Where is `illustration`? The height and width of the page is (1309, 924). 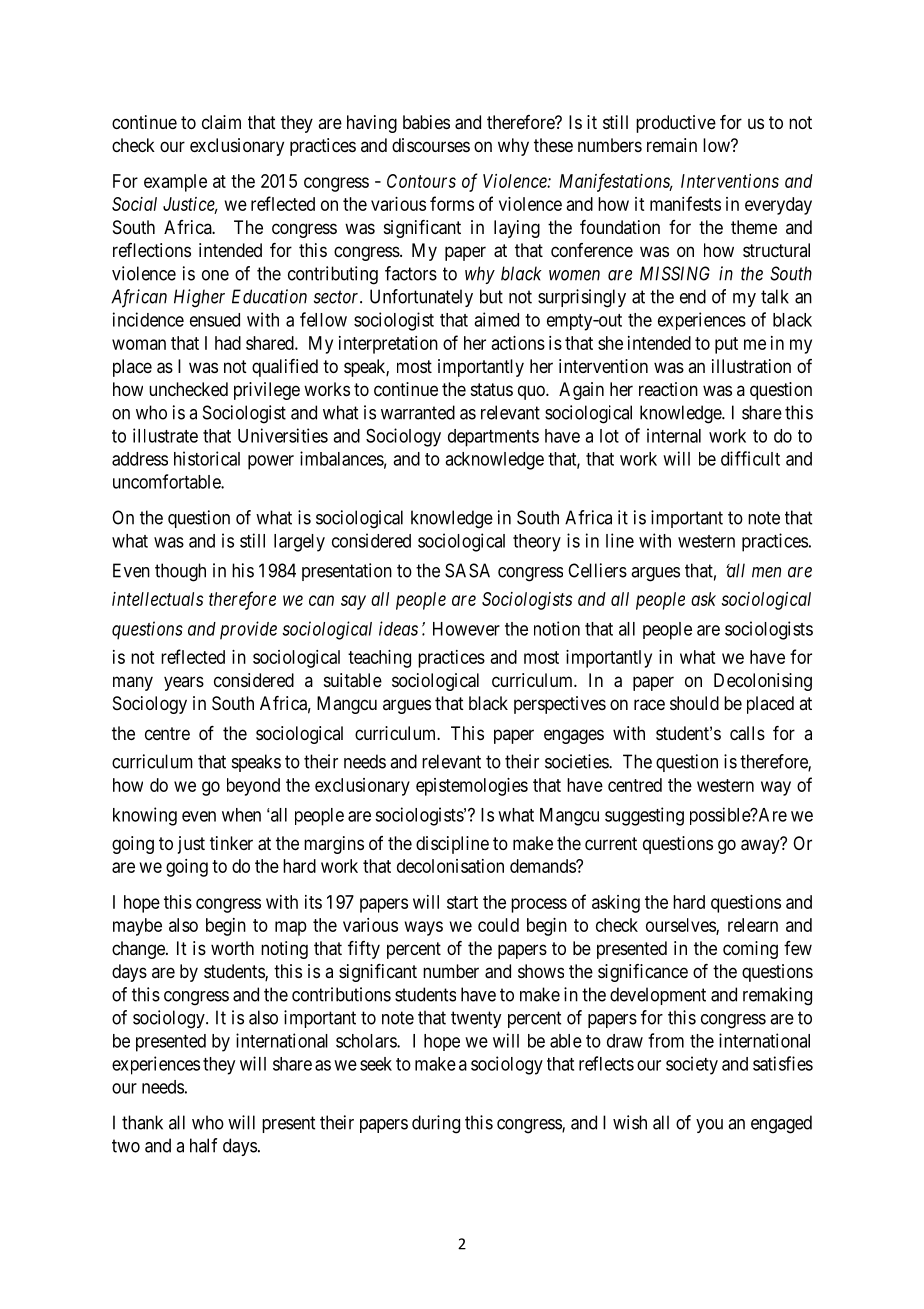 illustration is located at coordinates (751, 366).
